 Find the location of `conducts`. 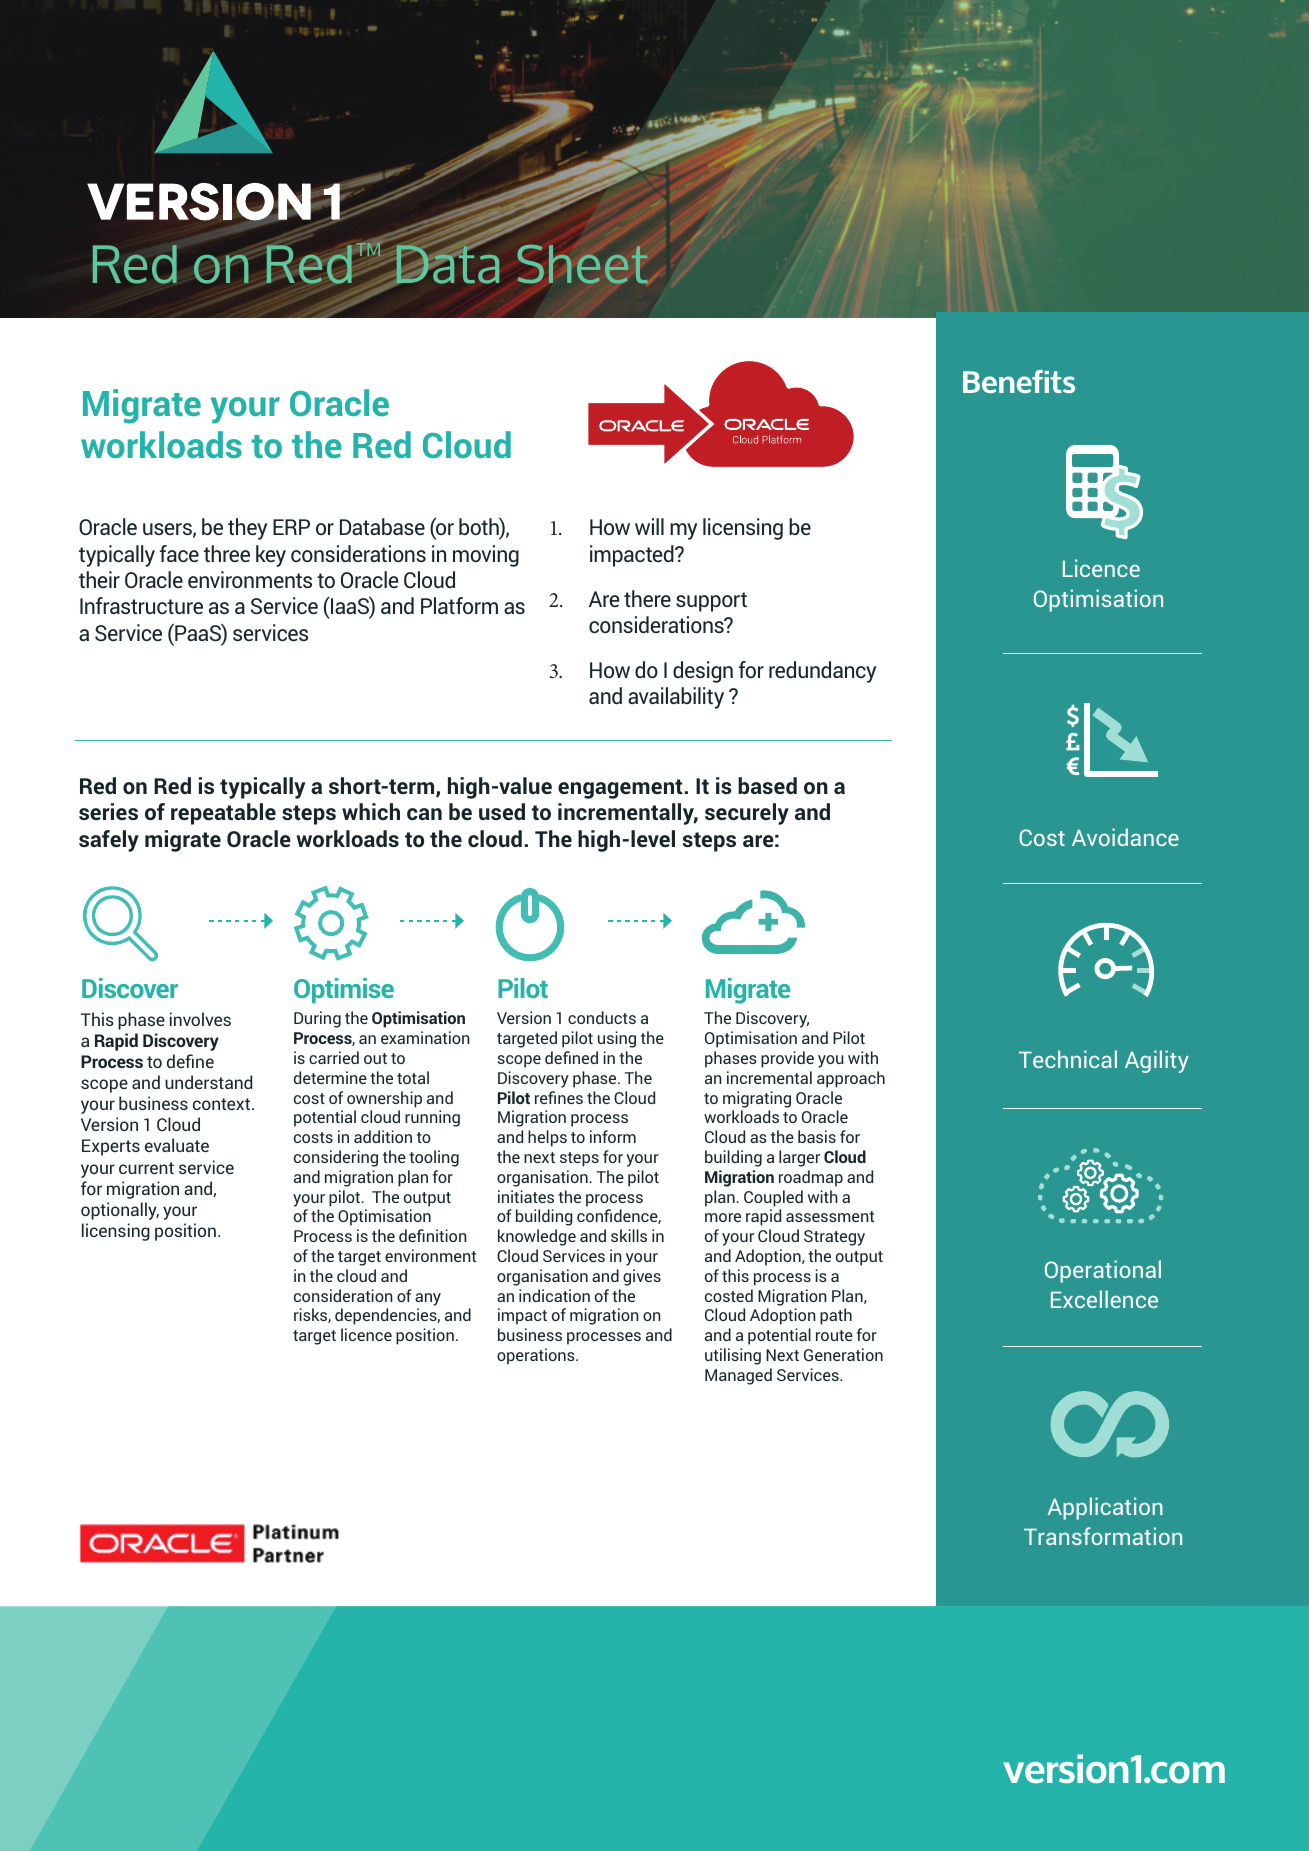

conducts is located at coordinates (602, 1017).
